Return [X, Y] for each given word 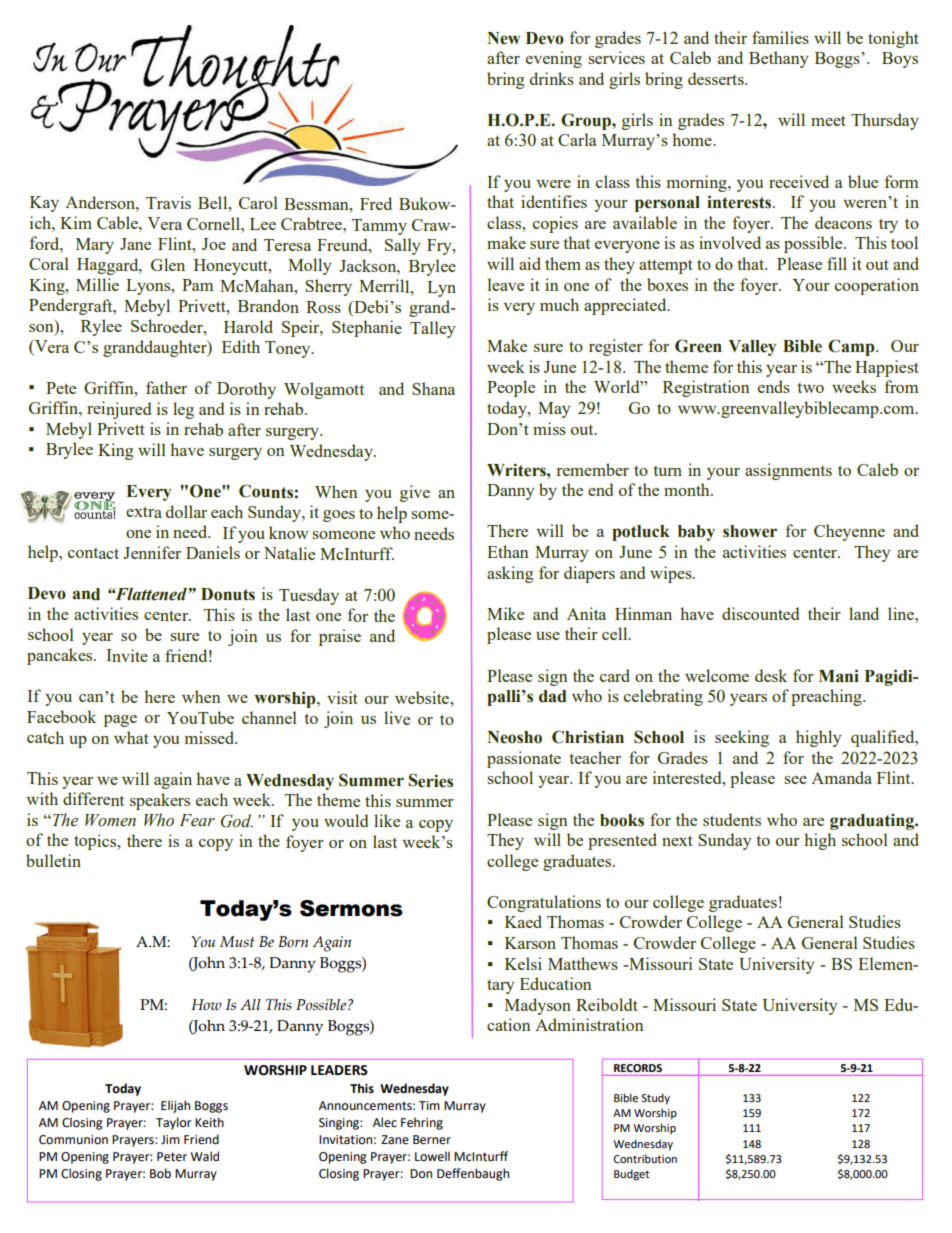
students [732, 819]
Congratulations [544, 903]
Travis [168, 202]
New [503, 38]
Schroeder [168, 326]
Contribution [645, 1158]
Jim [170, 1139]
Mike [505, 613]
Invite [127, 655]
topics [96, 842]
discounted [760, 613]
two [810, 388]
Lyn [441, 289]
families [780, 37]
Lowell [432, 1156]
